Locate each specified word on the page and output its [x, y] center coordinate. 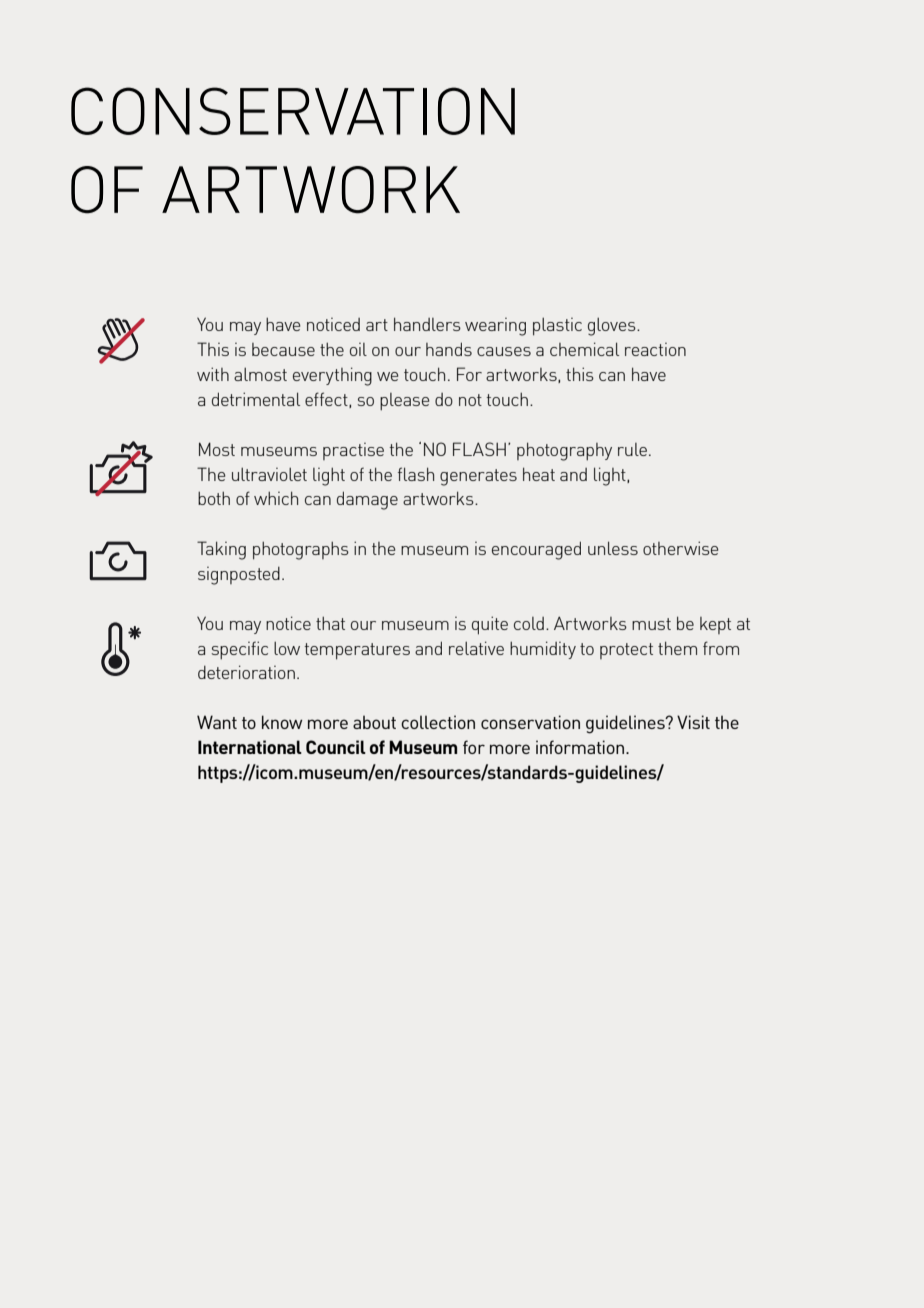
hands [449, 349]
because [283, 349]
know [282, 722]
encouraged [536, 550]
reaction [655, 349]
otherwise [680, 548]
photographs [301, 551]
